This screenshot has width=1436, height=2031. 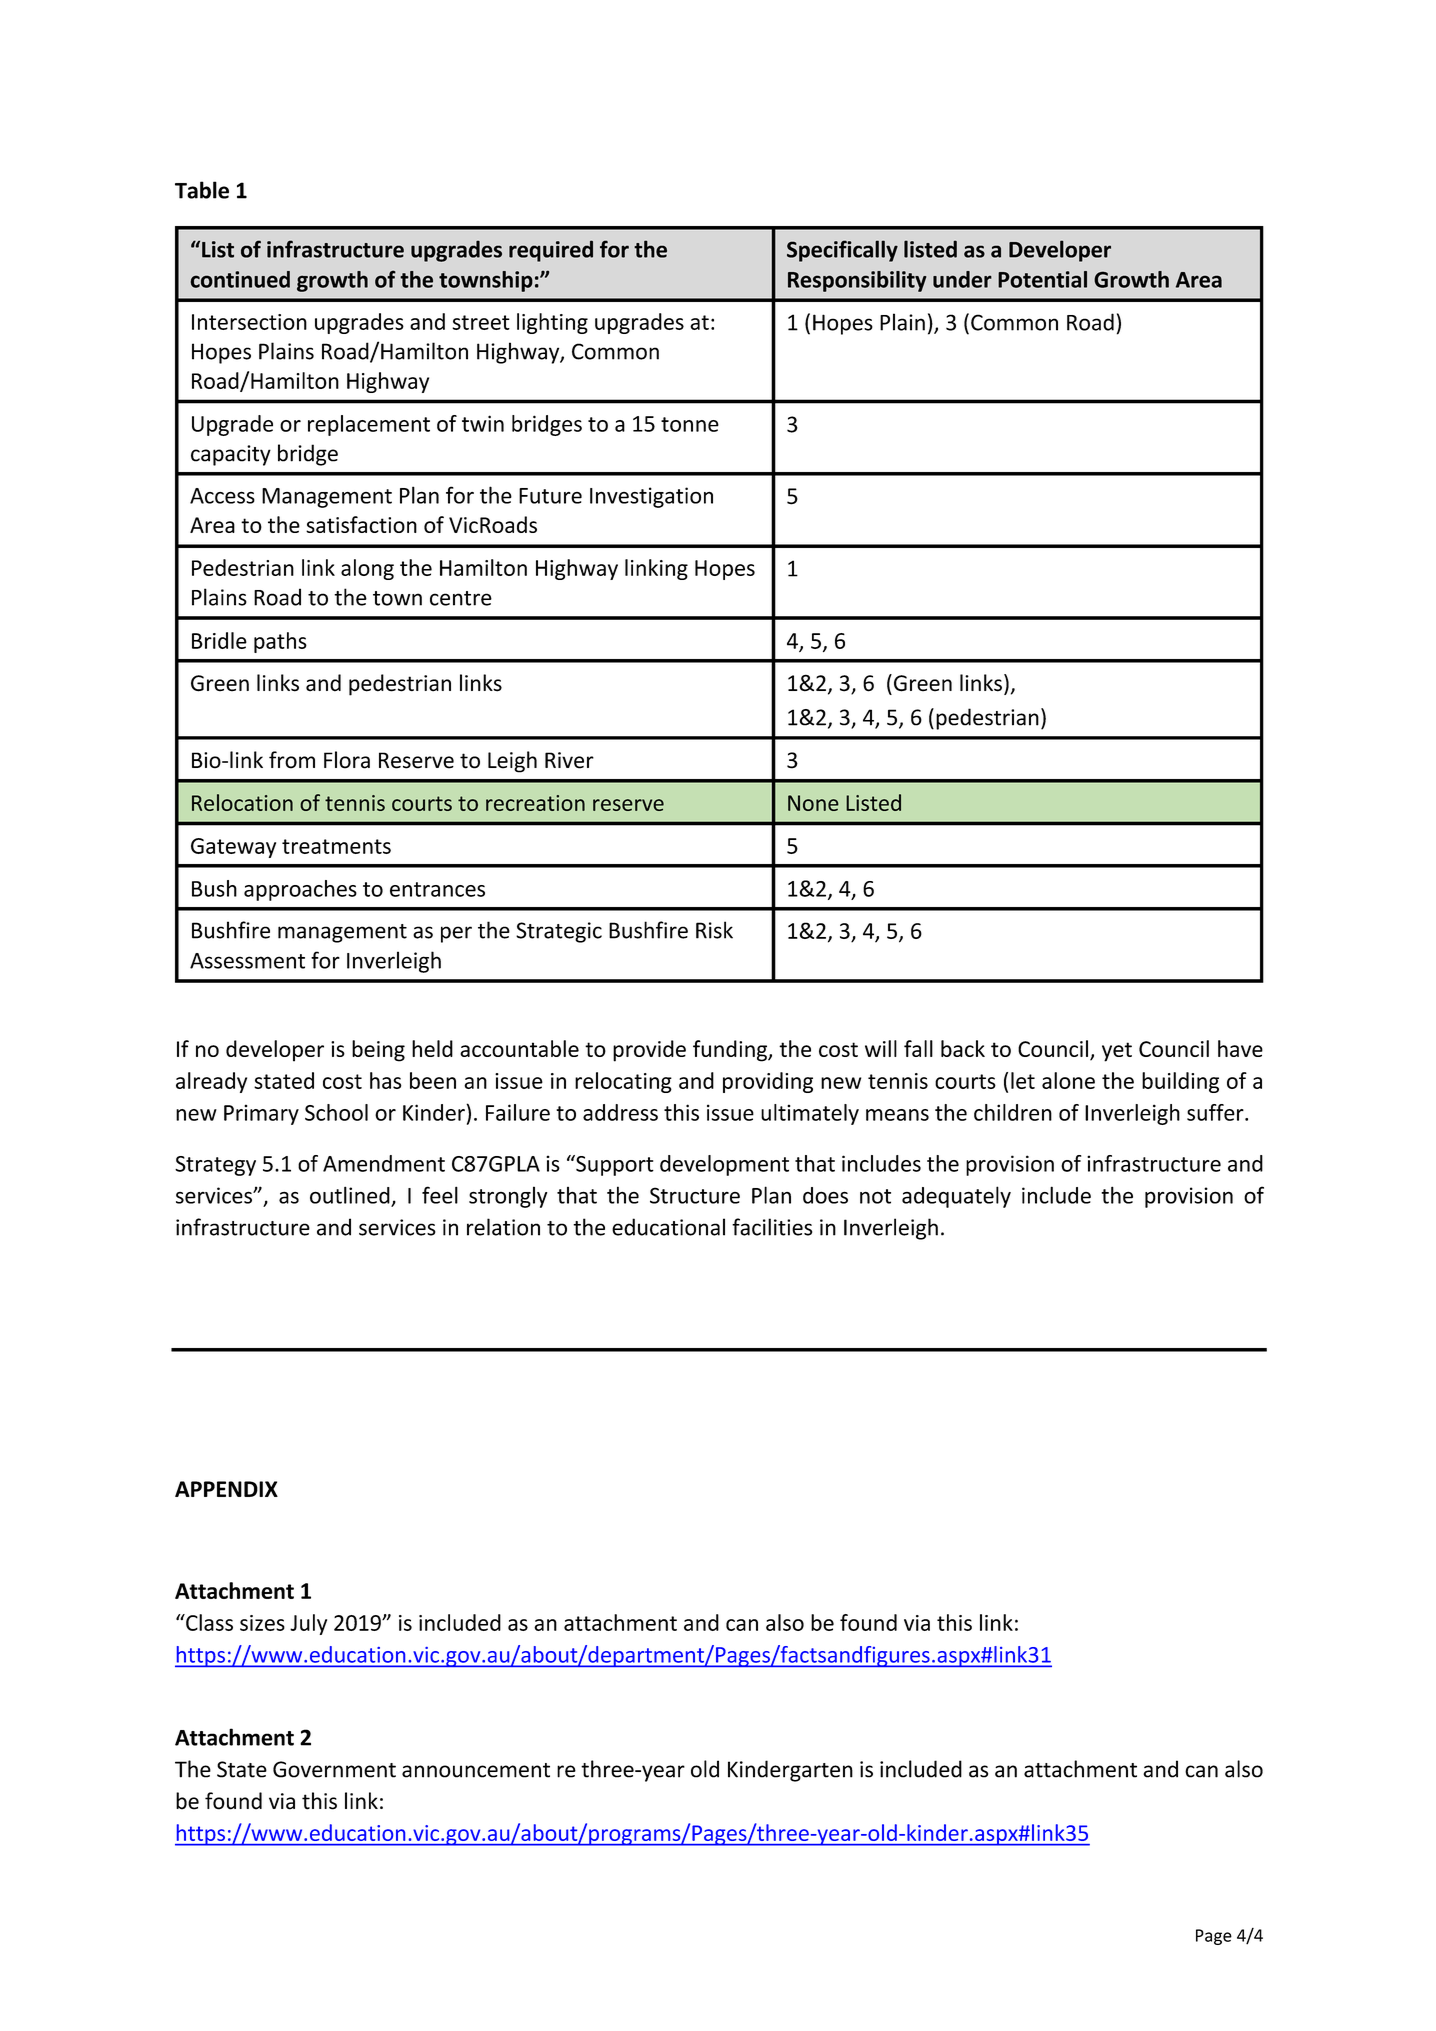 I want to click on Specifically, so click(x=842, y=251).
